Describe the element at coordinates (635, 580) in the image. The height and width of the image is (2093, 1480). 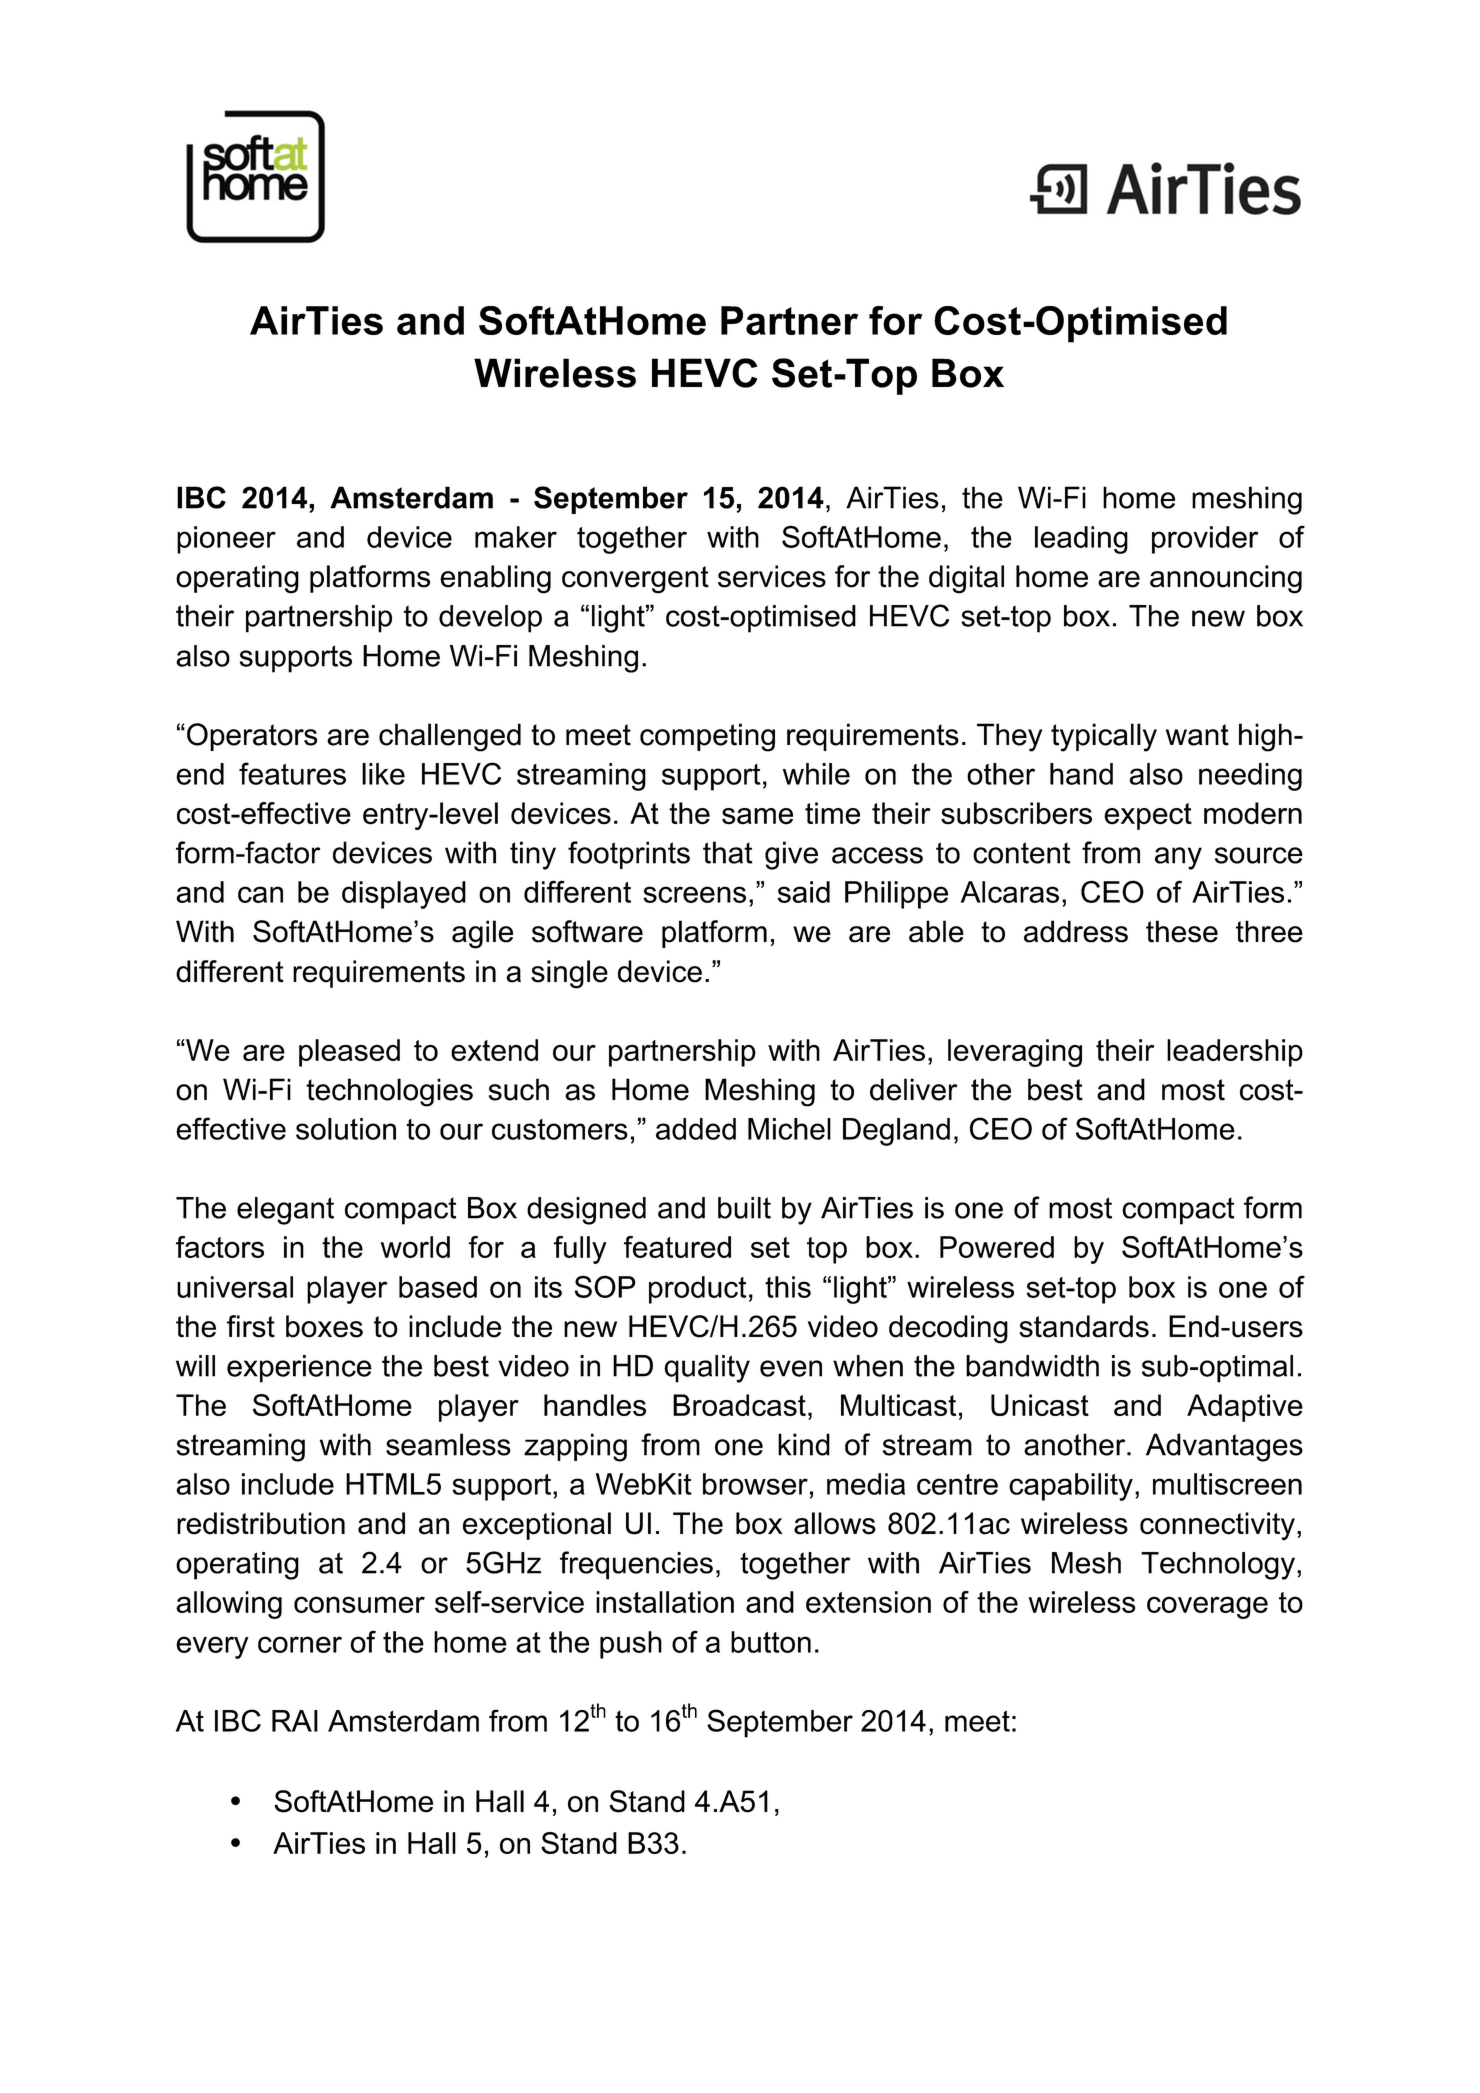
I see `convergent` at that location.
